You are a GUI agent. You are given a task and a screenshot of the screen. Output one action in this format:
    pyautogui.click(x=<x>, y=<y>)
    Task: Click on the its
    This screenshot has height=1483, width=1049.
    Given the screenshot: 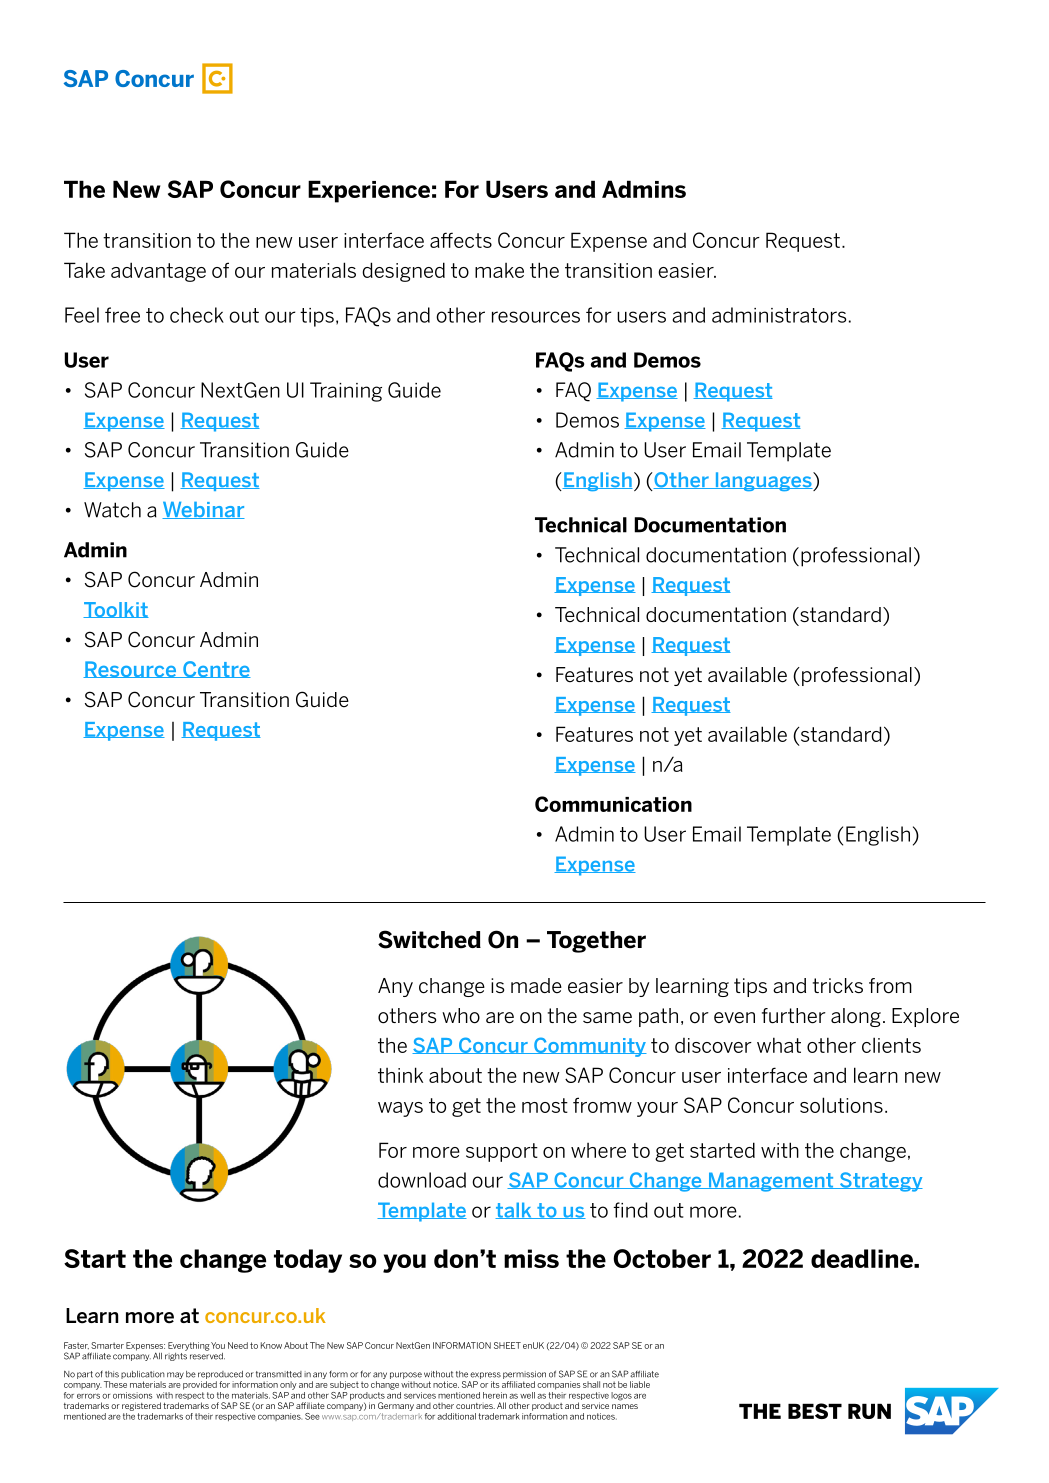 What is the action you would take?
    pyautogui.click(x=495, y=1384)
